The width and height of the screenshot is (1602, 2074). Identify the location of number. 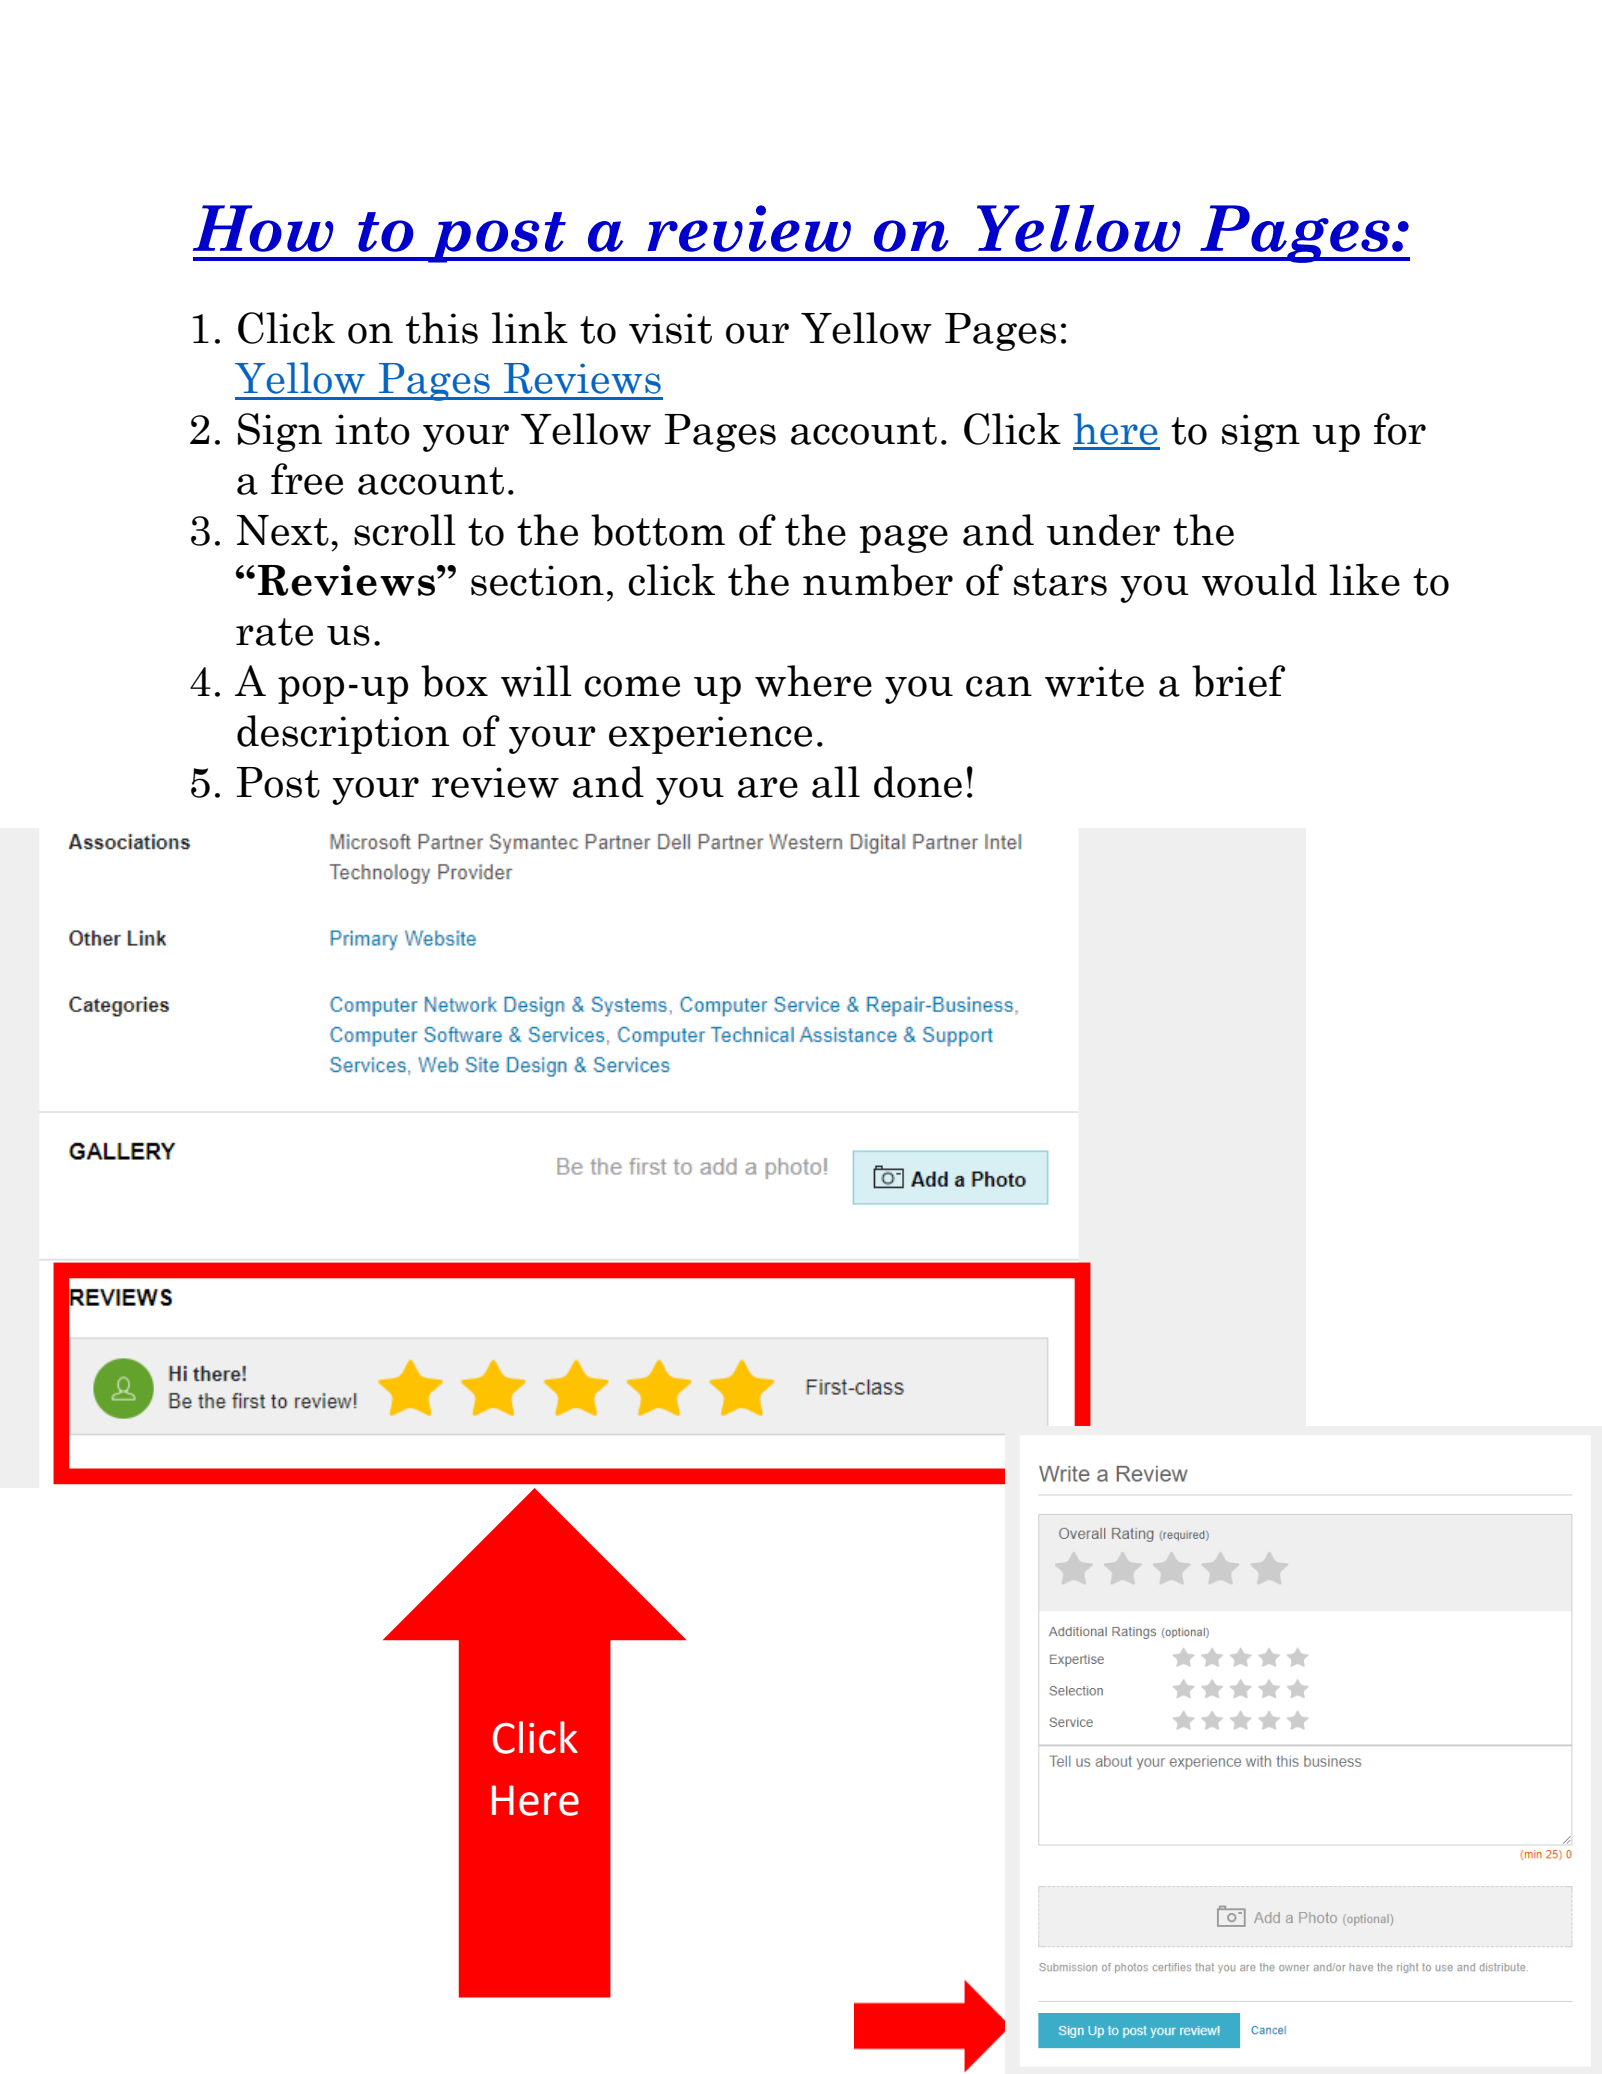
(878, 580).
